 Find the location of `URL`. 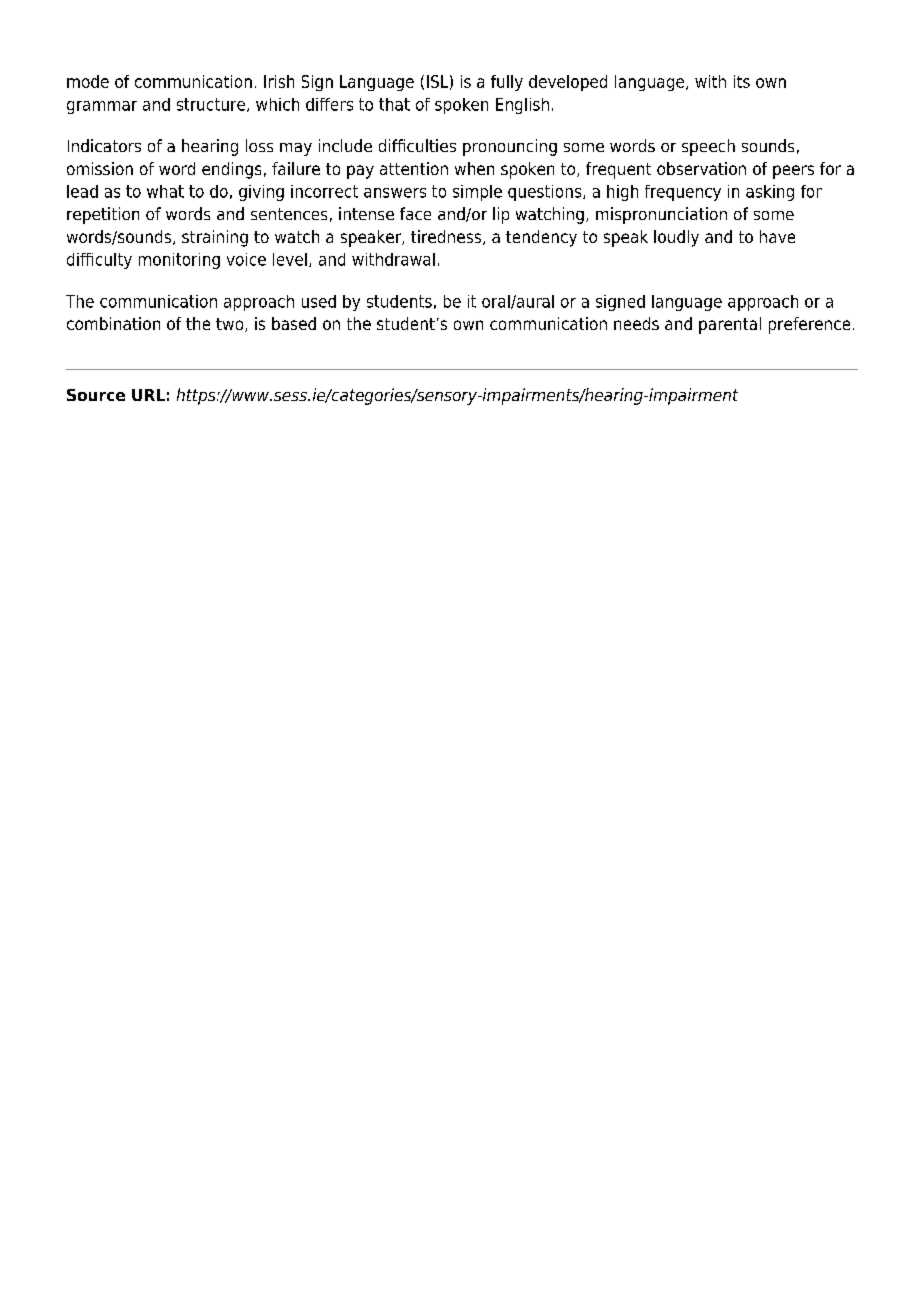

URL is located at coordinates (148, 395).
